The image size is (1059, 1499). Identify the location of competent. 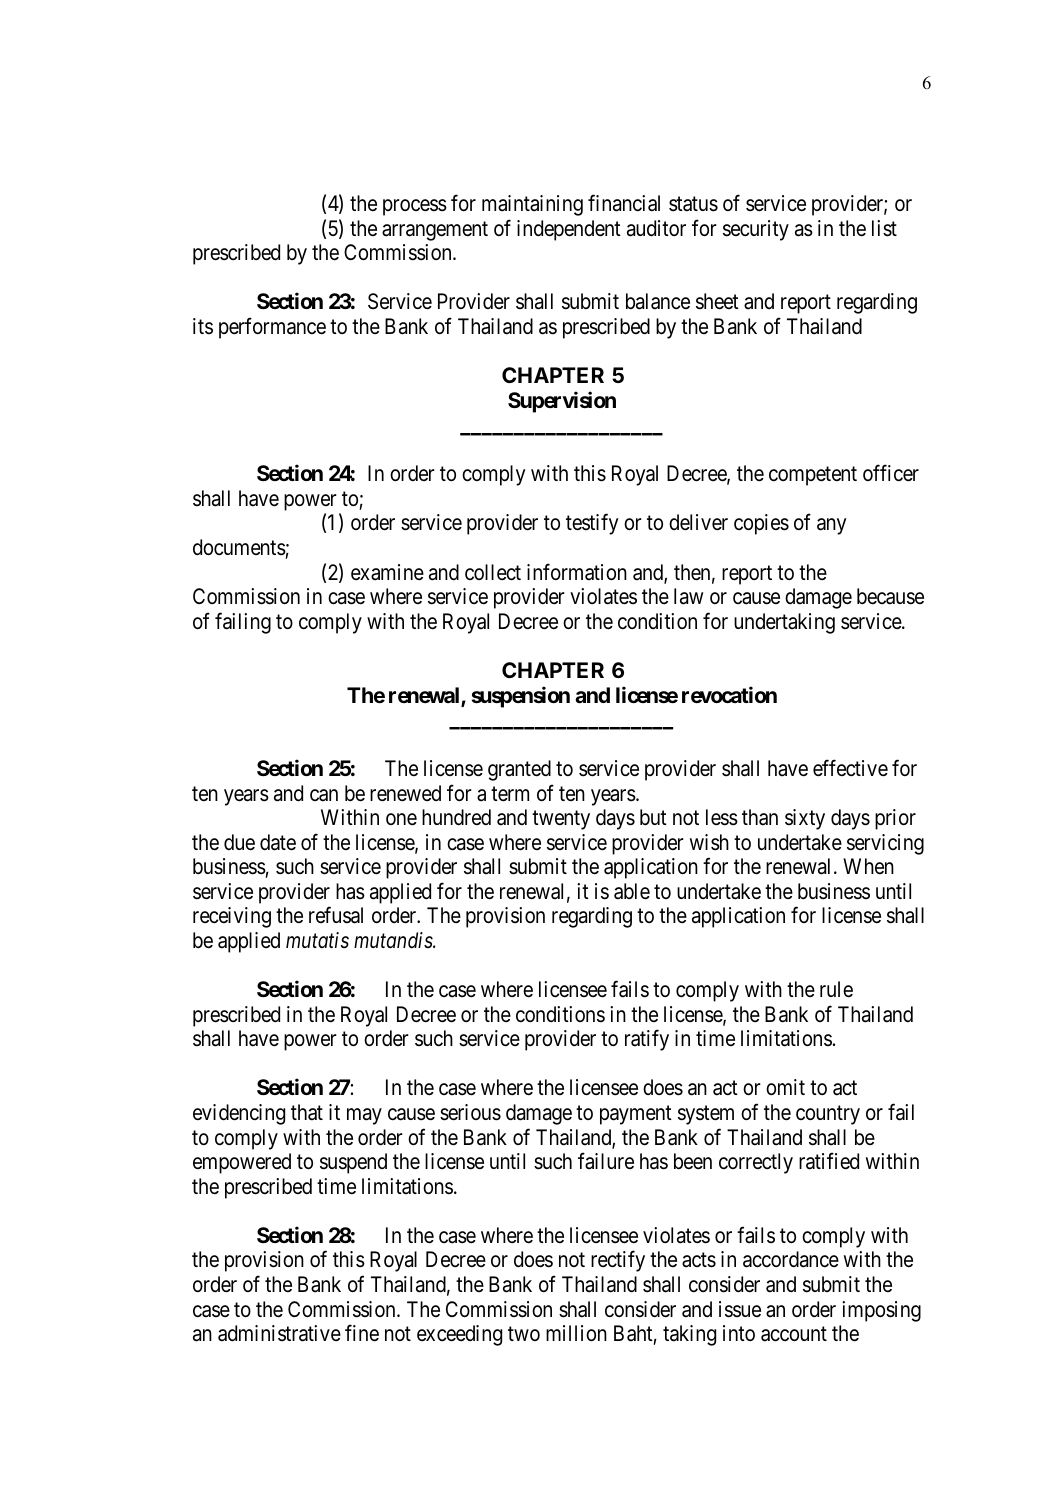
(813, 476).
